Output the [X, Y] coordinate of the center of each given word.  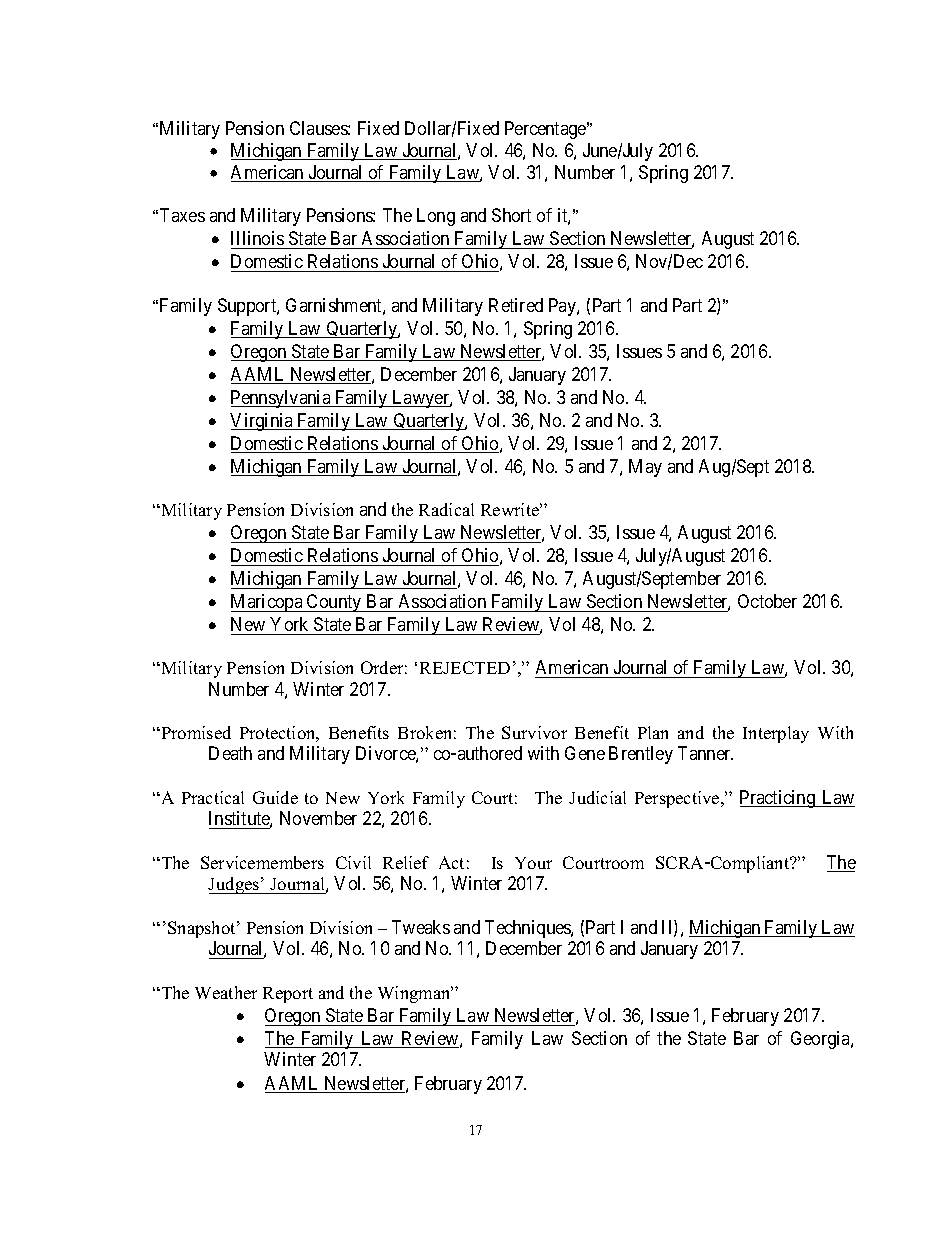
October [767, 601]
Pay [563, 307]
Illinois [257, 238]
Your [533, 863]
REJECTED [465, 667]
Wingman [415, 994]
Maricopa [268, 603]
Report [288, 995]
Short [511, 215]
